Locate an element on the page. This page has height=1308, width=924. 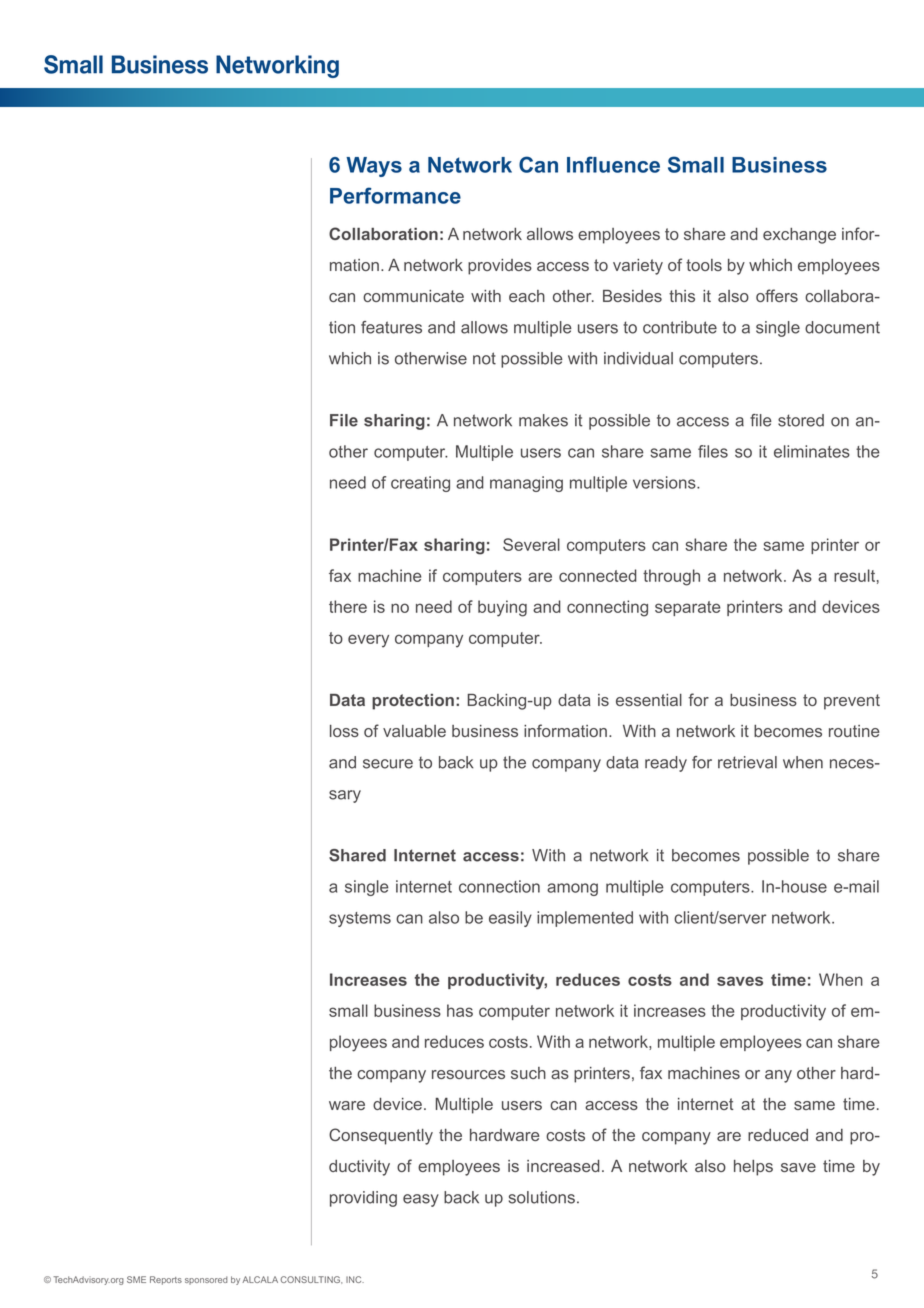
systems is located at coordinates (360, 919).
